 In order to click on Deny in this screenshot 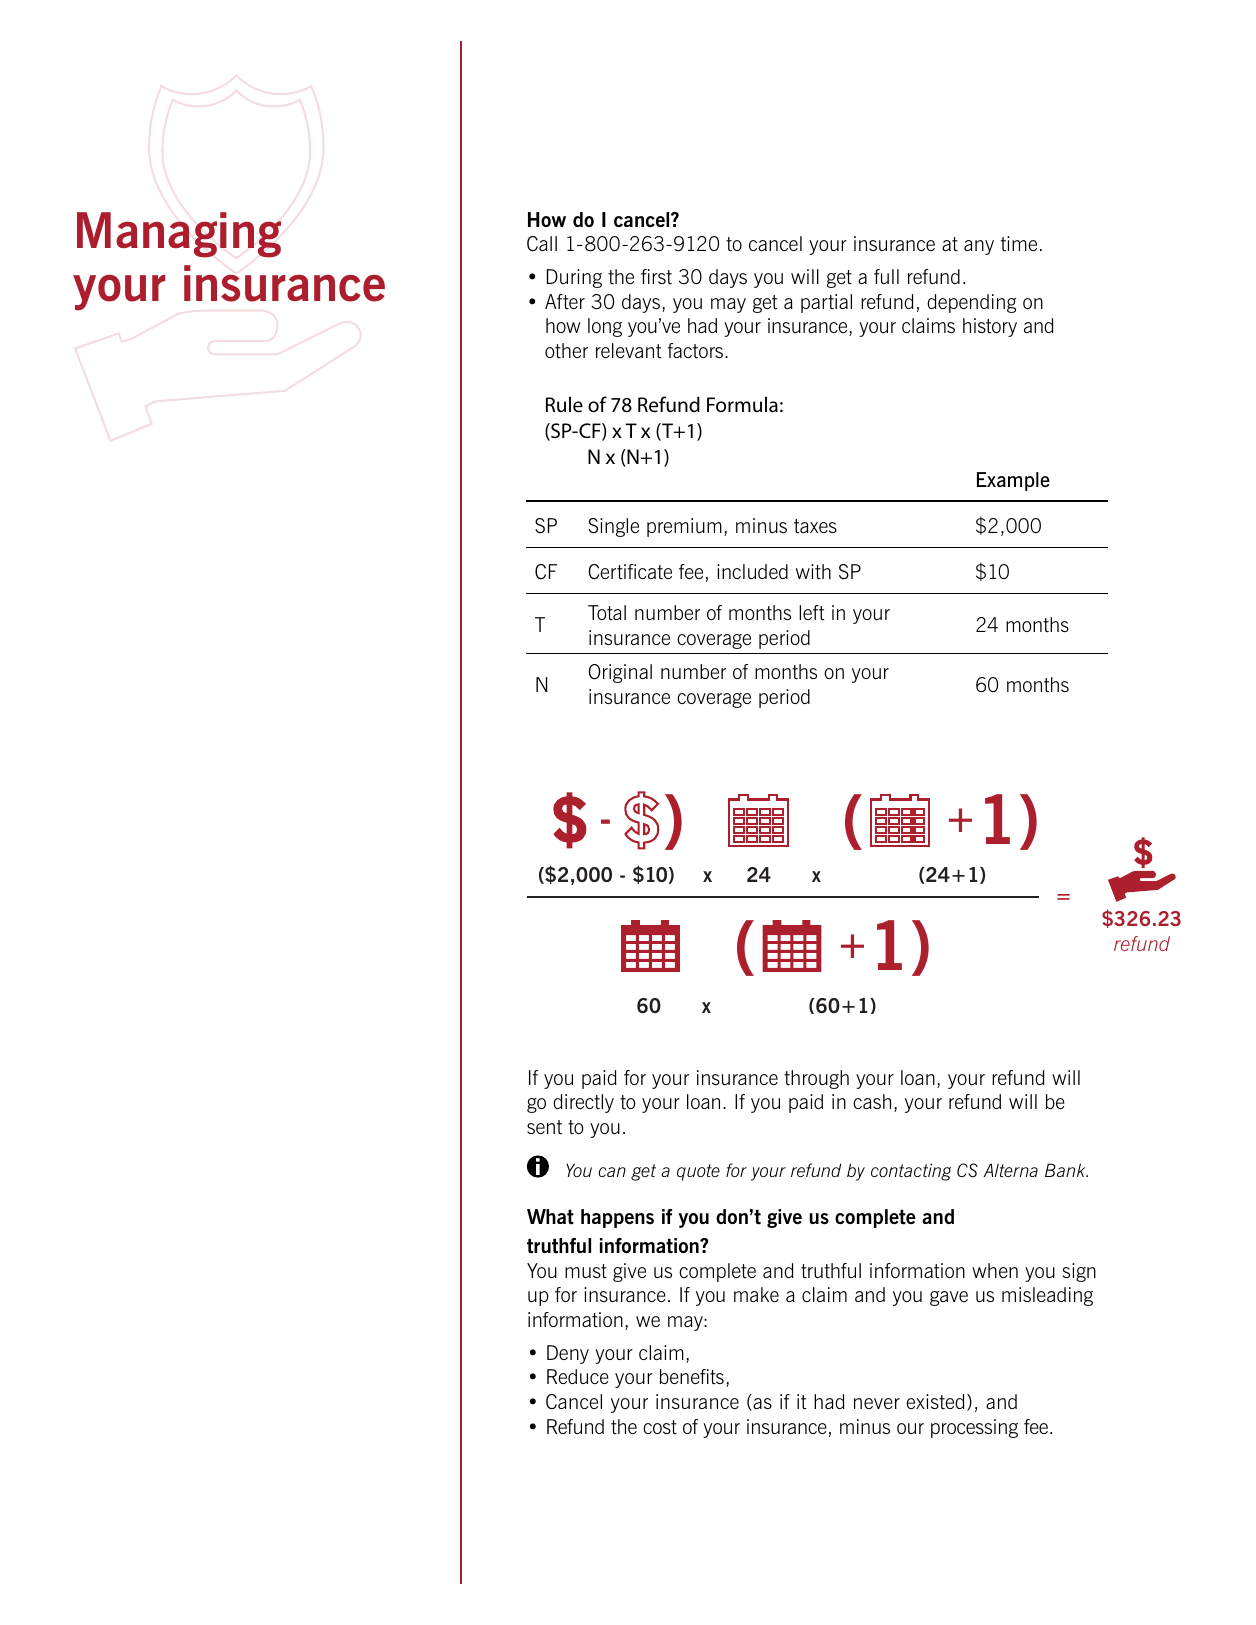, I will do `click(568, 1354)`.
